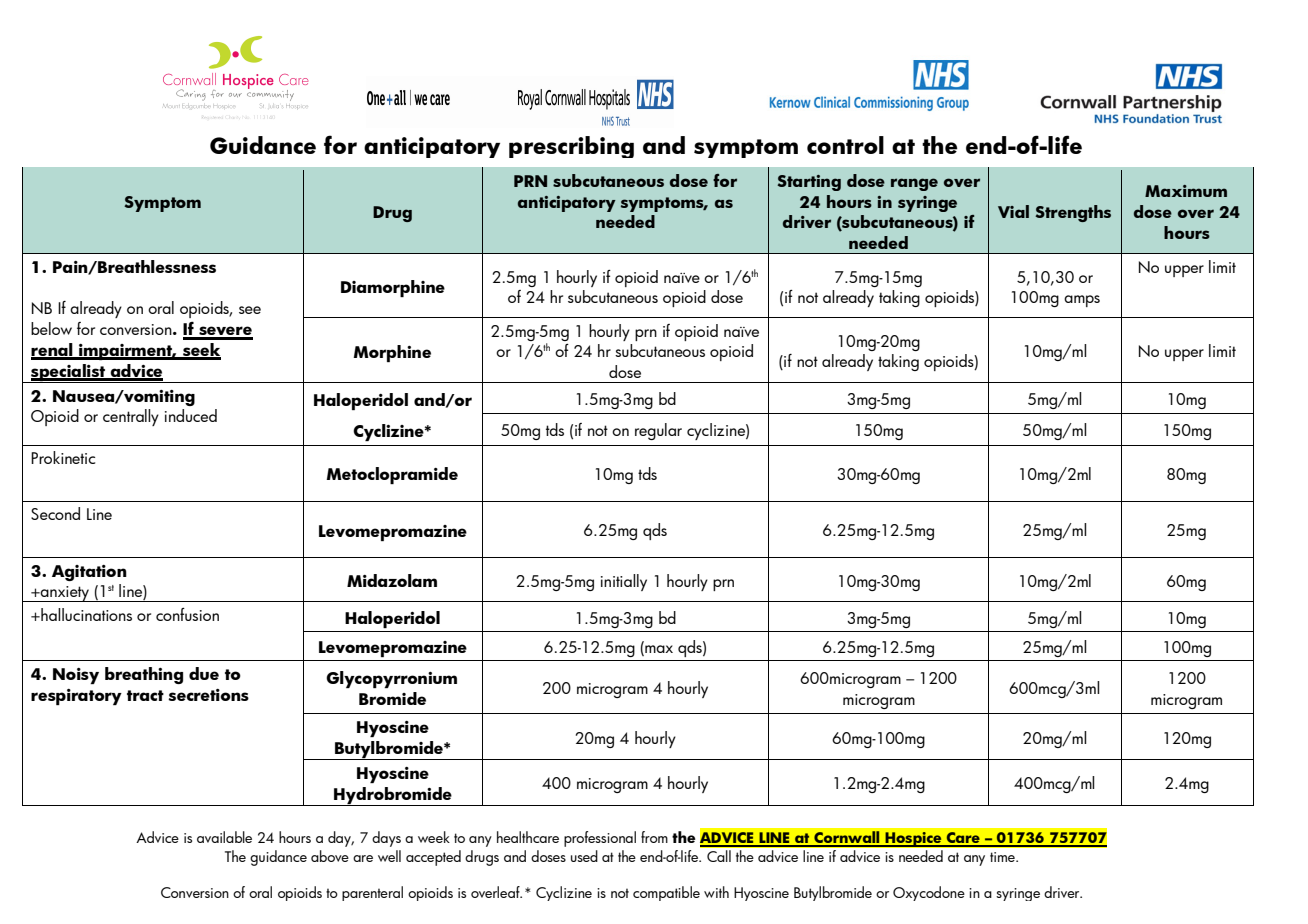 The width and height of the screenshot is (1308, 924). Describe the element at coordinates (658, 431) in the screenshot. I see `regular` at that location.
